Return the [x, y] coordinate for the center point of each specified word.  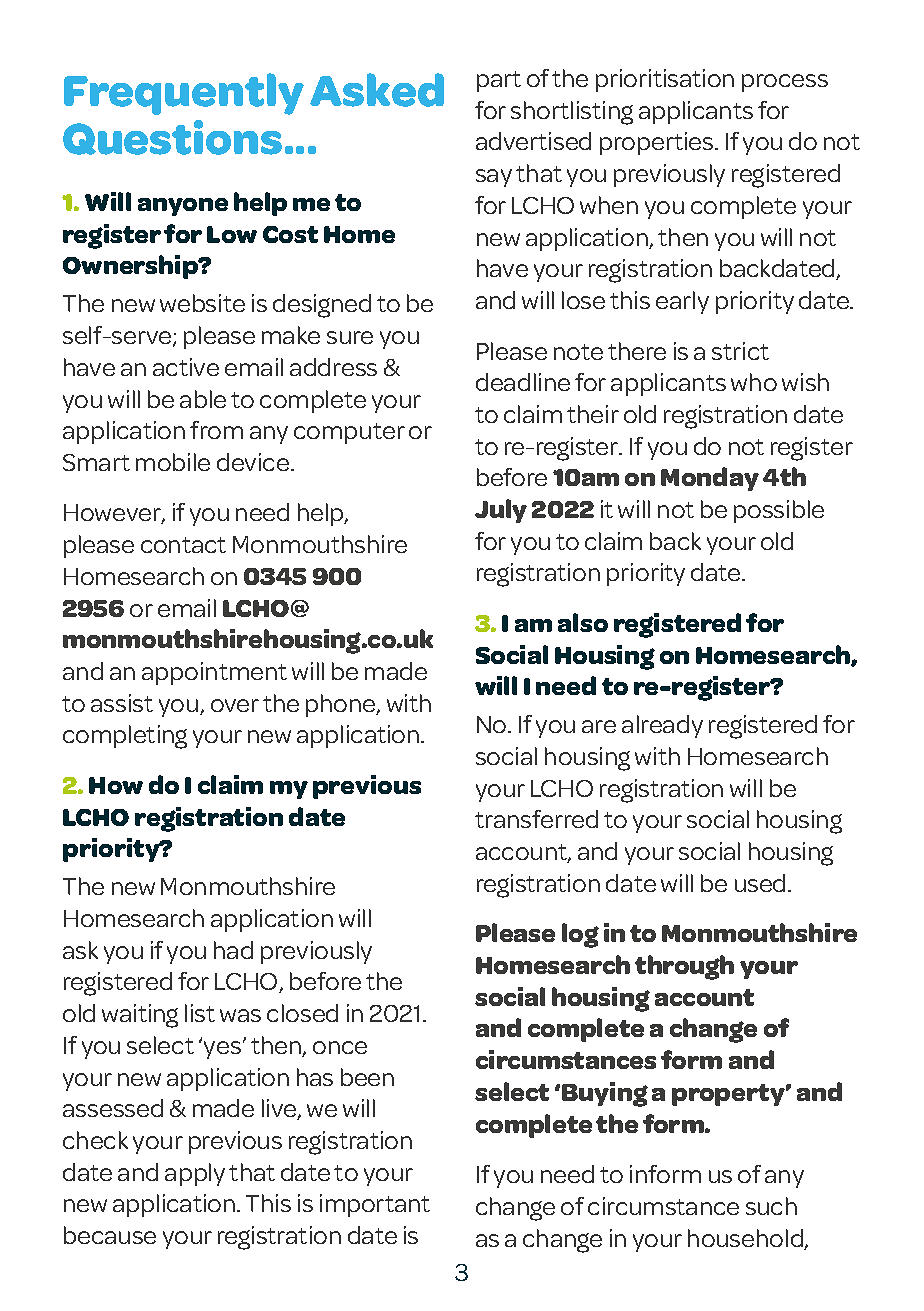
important [375, 1205]
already [662, 726]
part [499, 81]
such [771, 1206]
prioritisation [665, 80]
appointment [214, 673]
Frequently [184, 94]
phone [342, 705]
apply [195, 1174]
